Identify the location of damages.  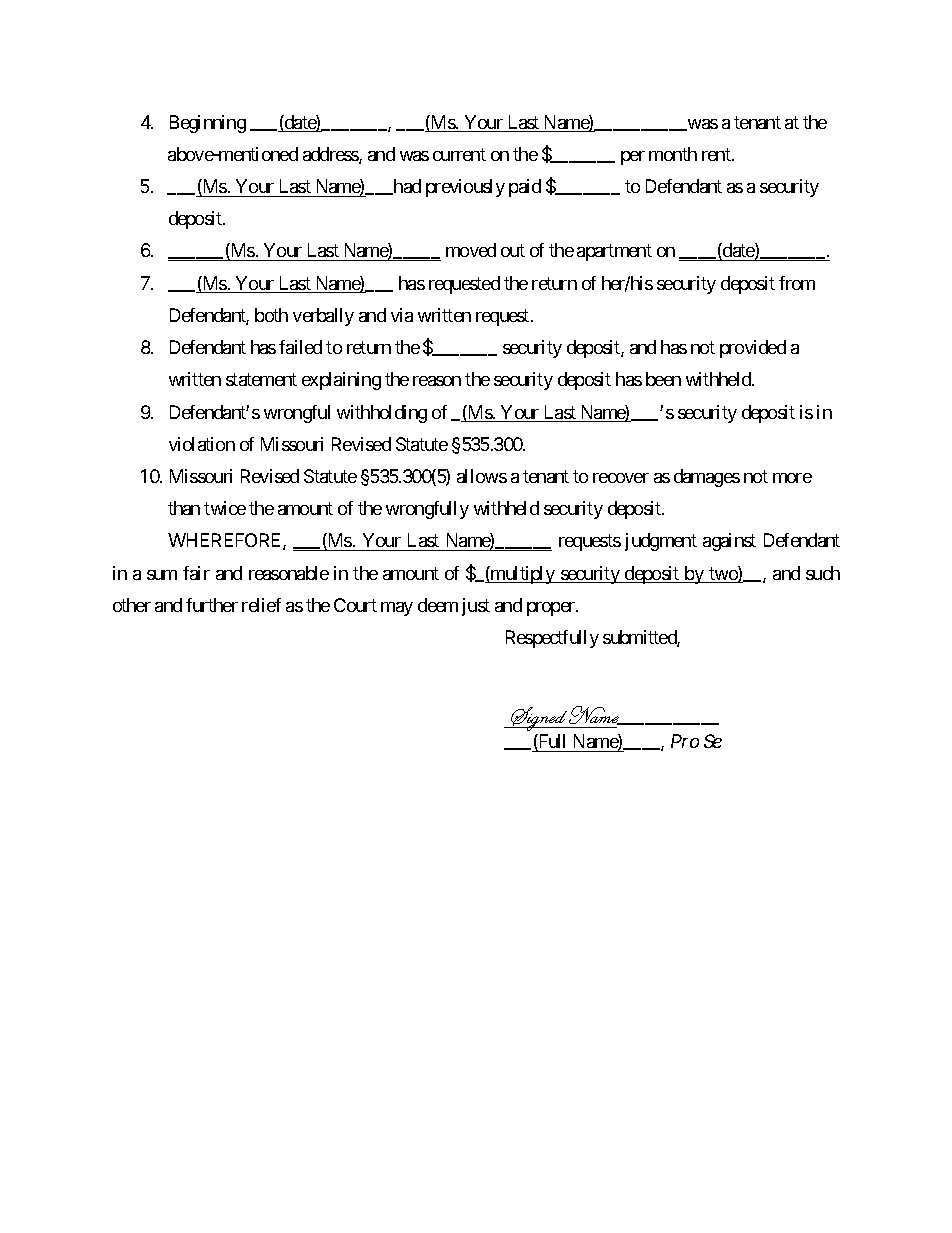
(707, 478).
